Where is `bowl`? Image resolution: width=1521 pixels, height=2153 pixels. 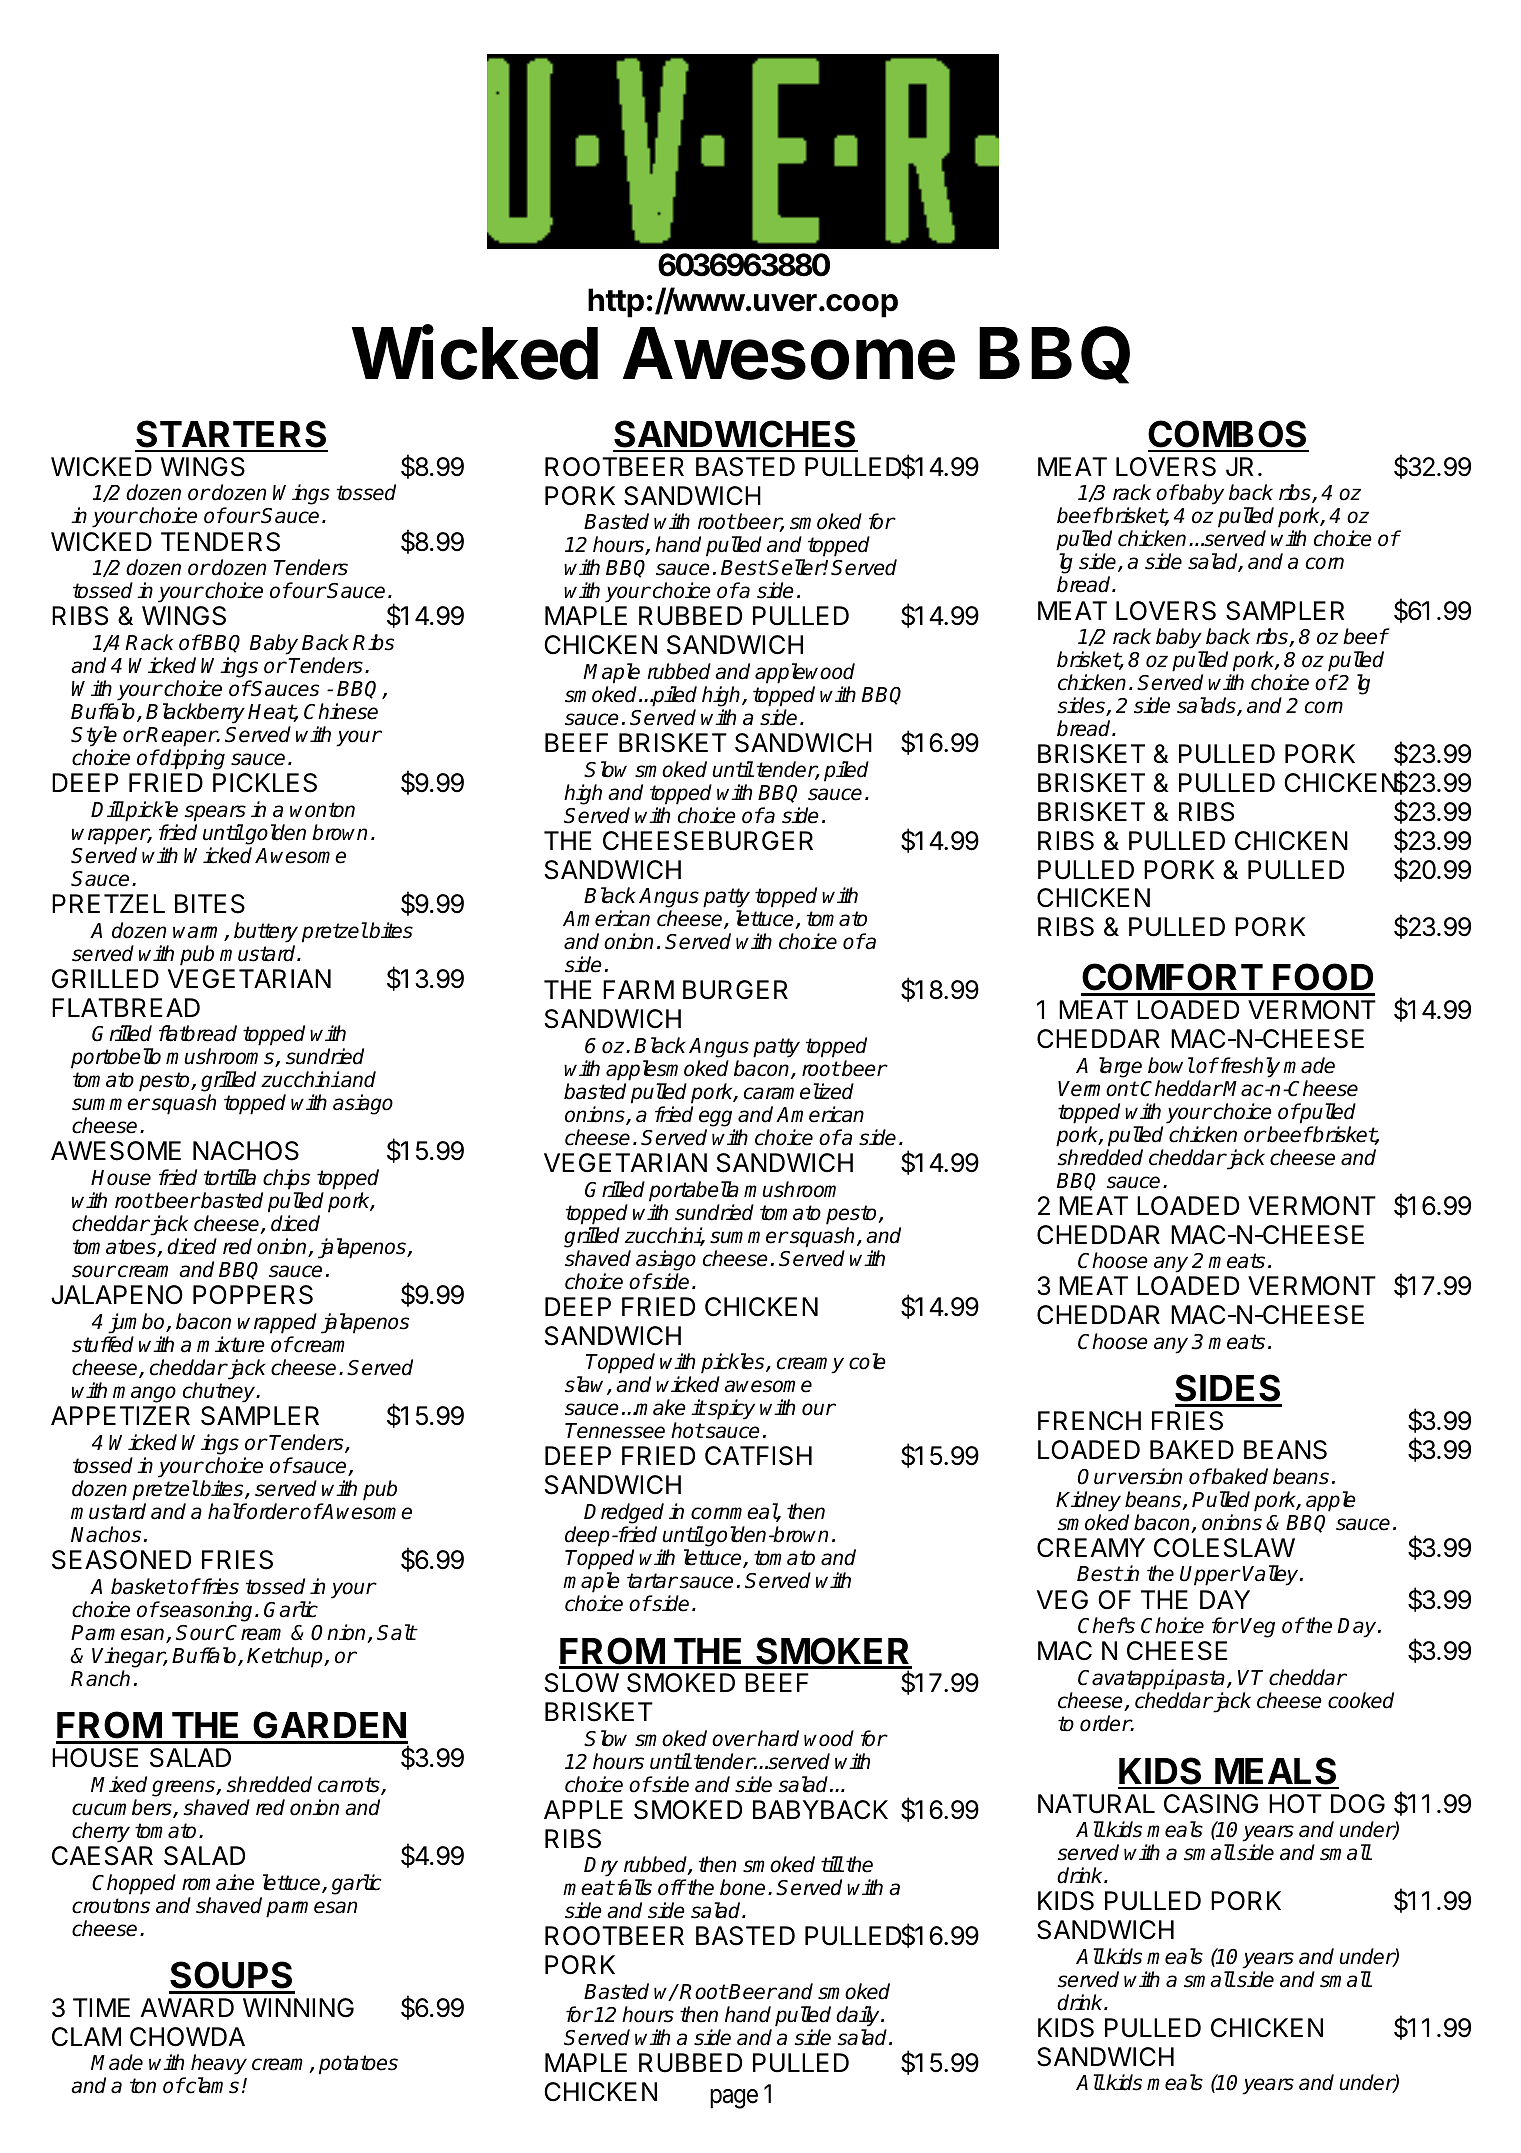
bowl is located at coordinates (1171, 1065).
